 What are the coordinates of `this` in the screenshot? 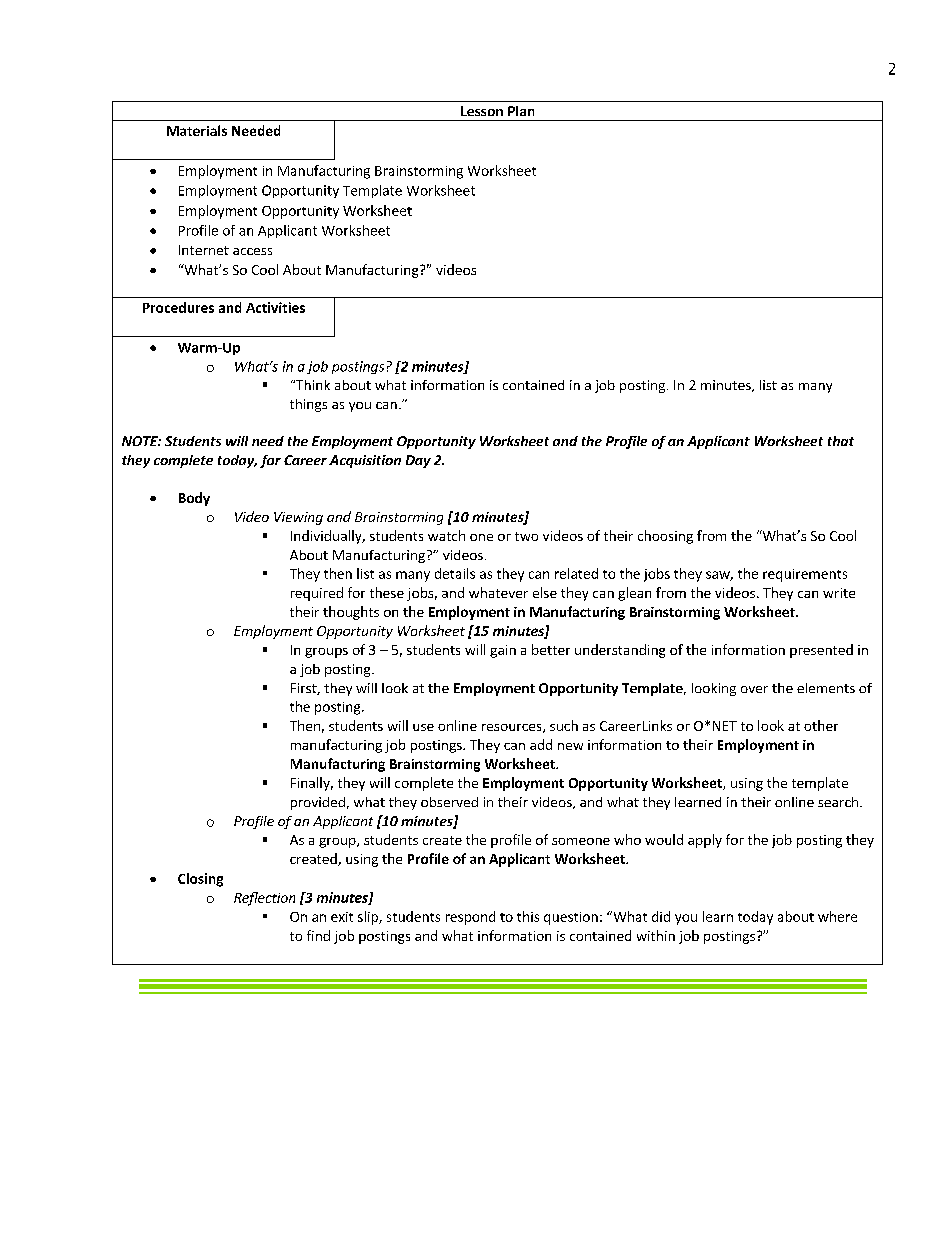 It's located at (528, 916).
